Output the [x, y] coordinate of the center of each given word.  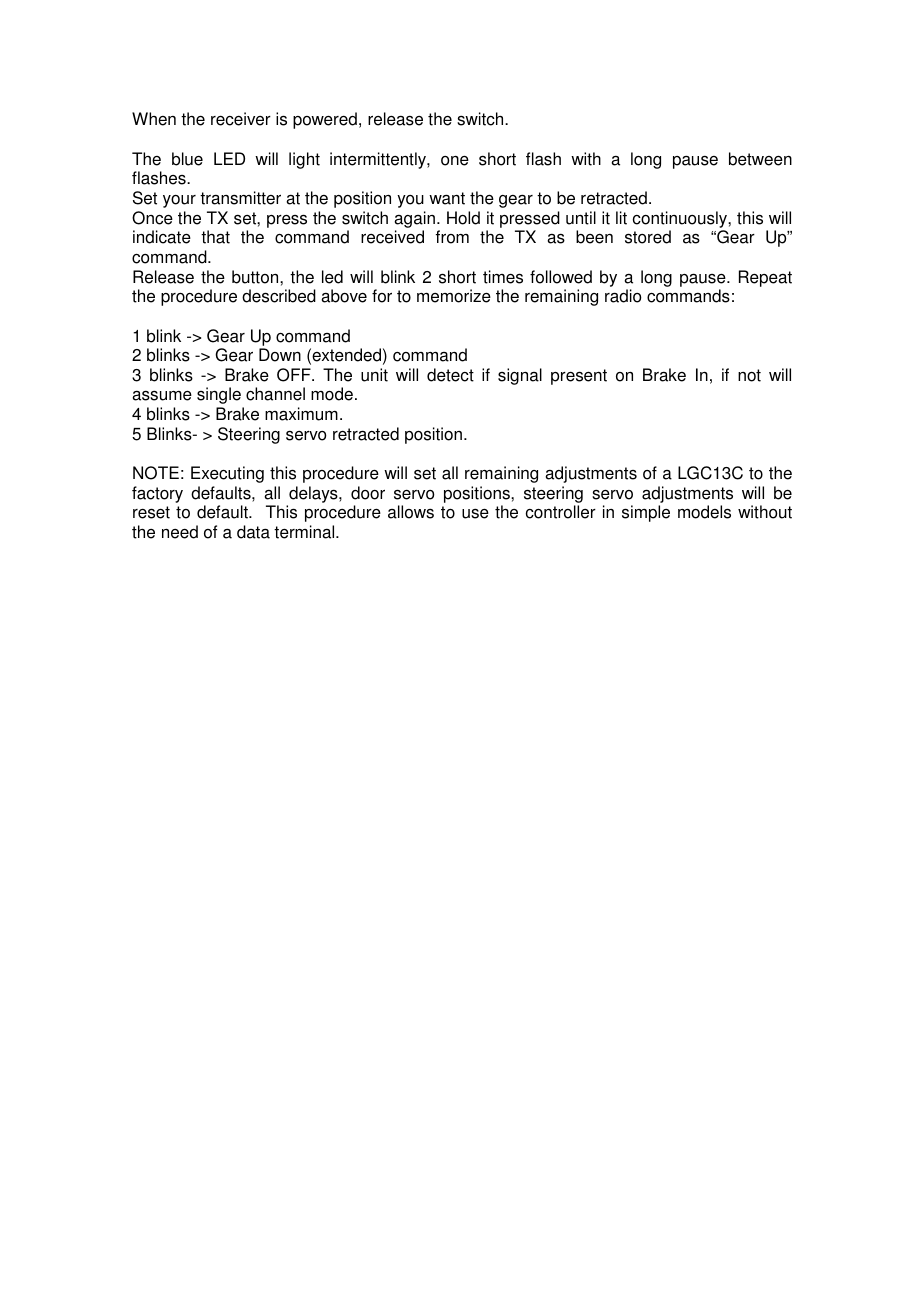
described [279, 296]
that [215, 237]
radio [623, 296]
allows [411, 512]
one [455, 161]
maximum [301, 414]
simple [646, 513]
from [452, 237]
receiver [241, 119]
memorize [454, 296]
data [253, 532]
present [579, 377]
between [760, 159]
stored [648, 237]
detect [450, 375]
